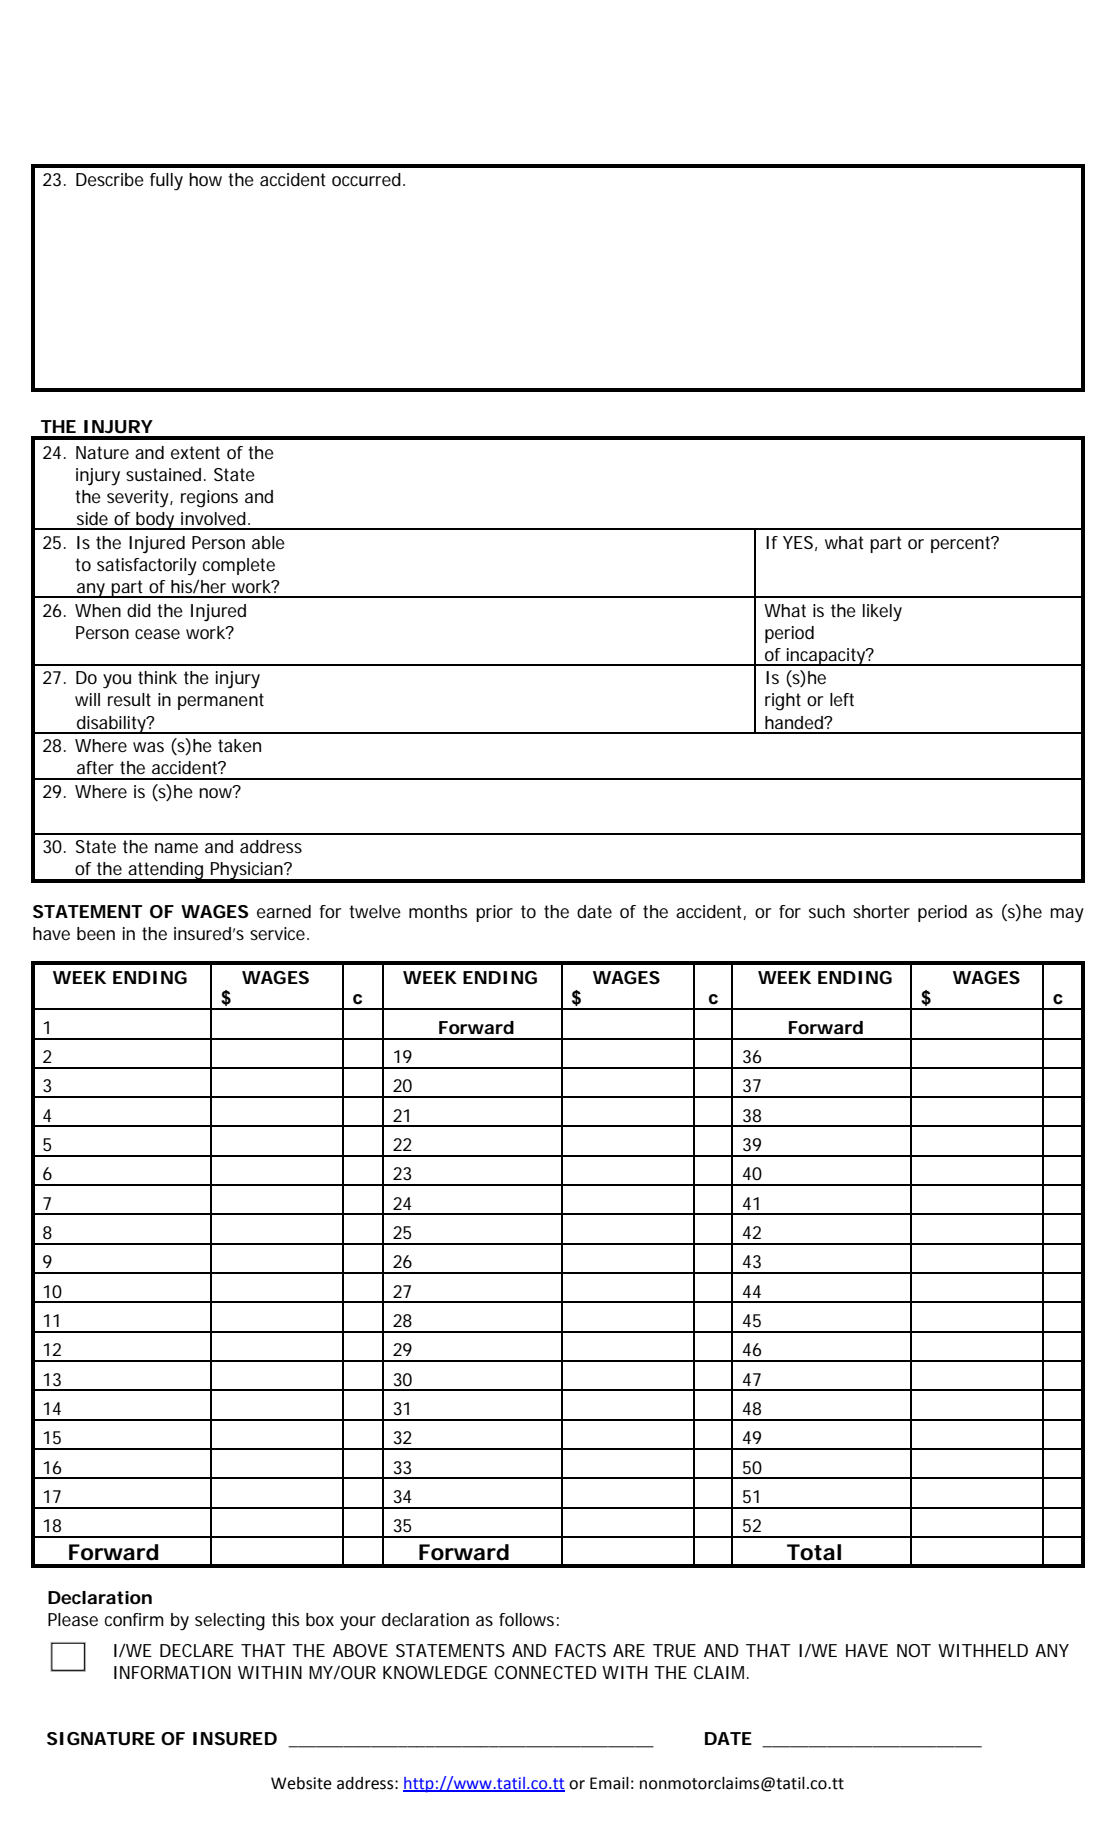 The height and width of the image is (1839, 1116). Describe the element at coordinates (268, 542) in the image. I see `able` at that location.
